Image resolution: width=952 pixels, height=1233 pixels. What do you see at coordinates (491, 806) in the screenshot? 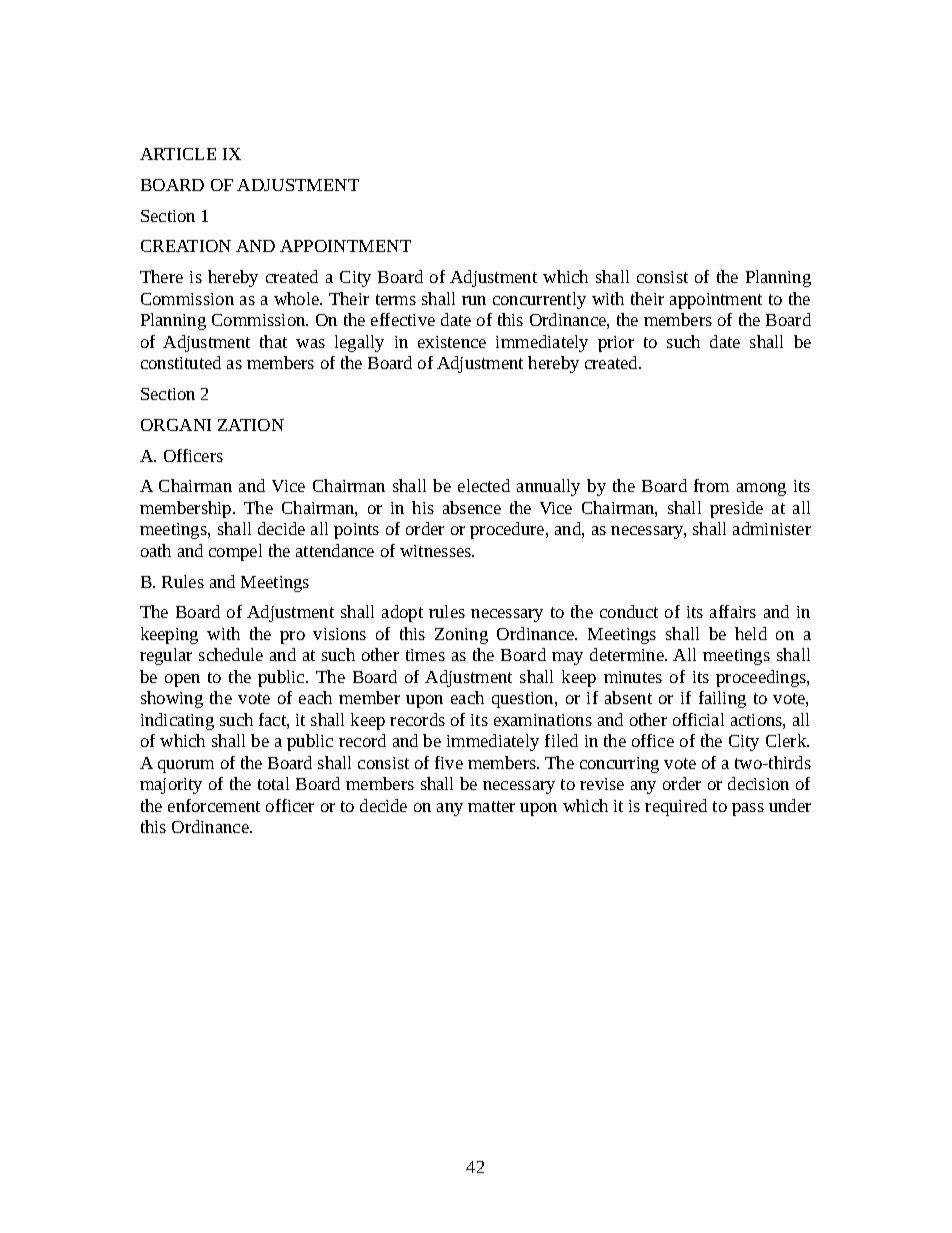
I see `matter` at bounding box center [491, 806].
